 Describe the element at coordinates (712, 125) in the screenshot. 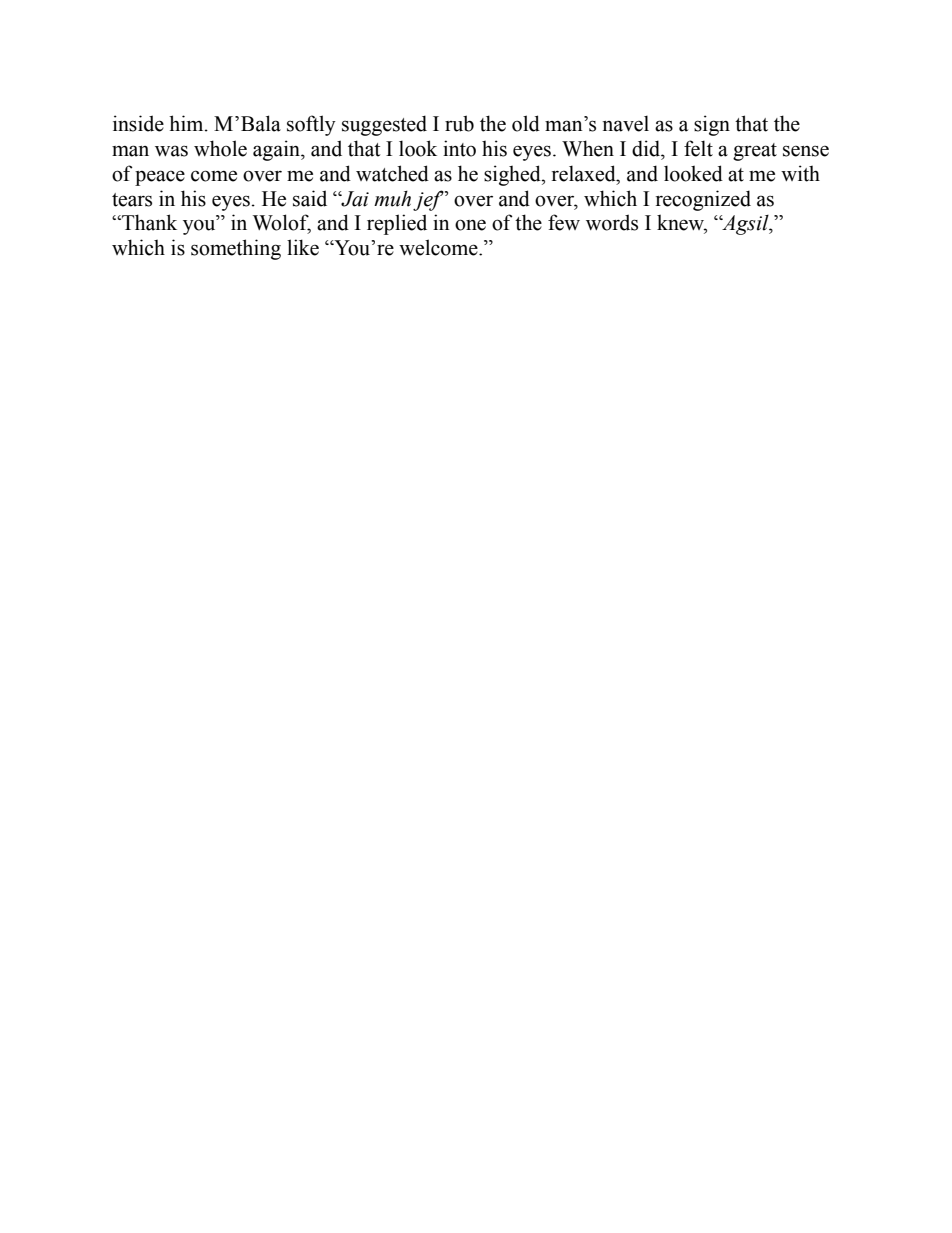

I see `sign` at that location.
